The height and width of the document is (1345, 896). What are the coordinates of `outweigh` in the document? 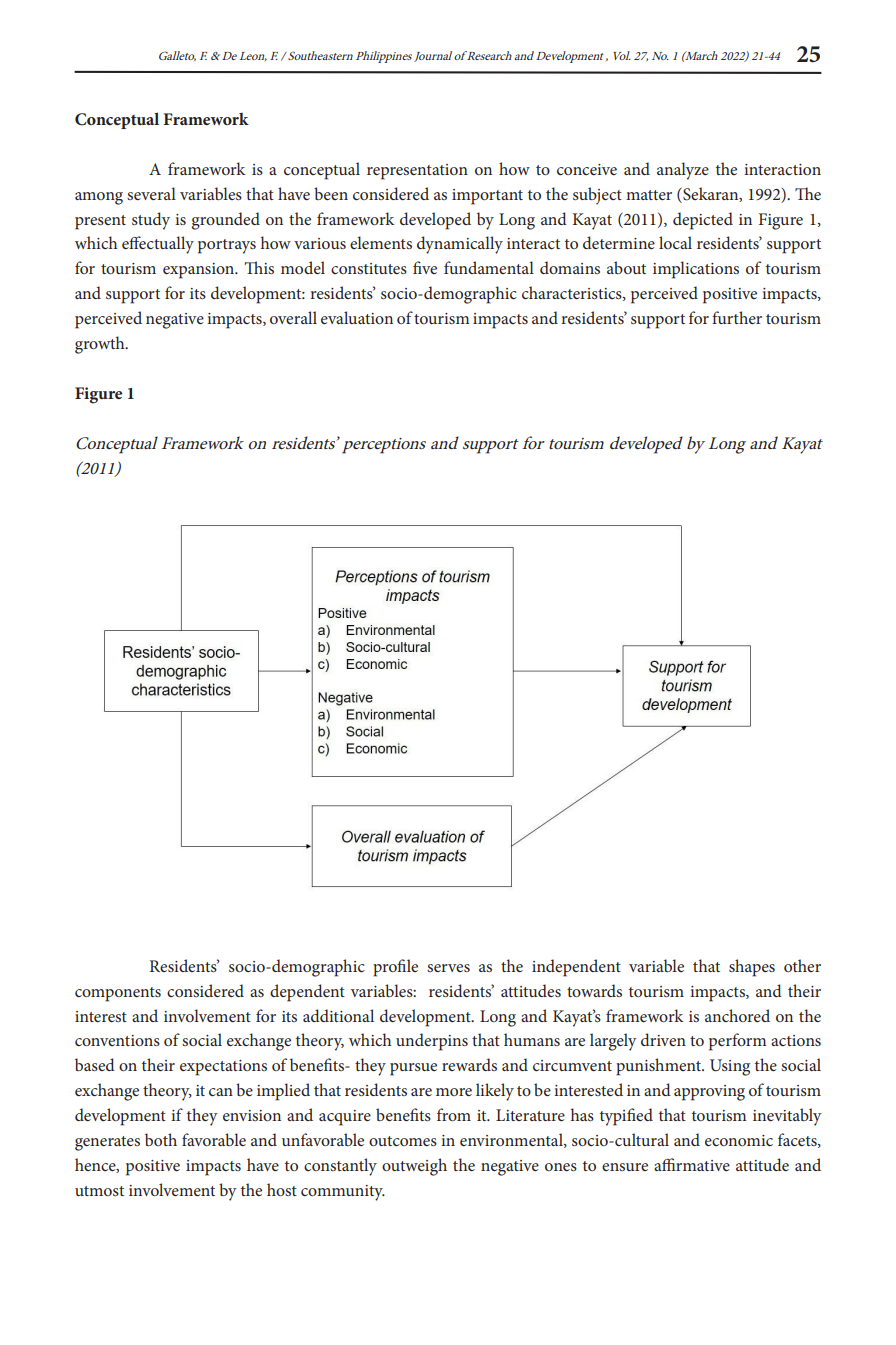 It's located at (414, 1167).
